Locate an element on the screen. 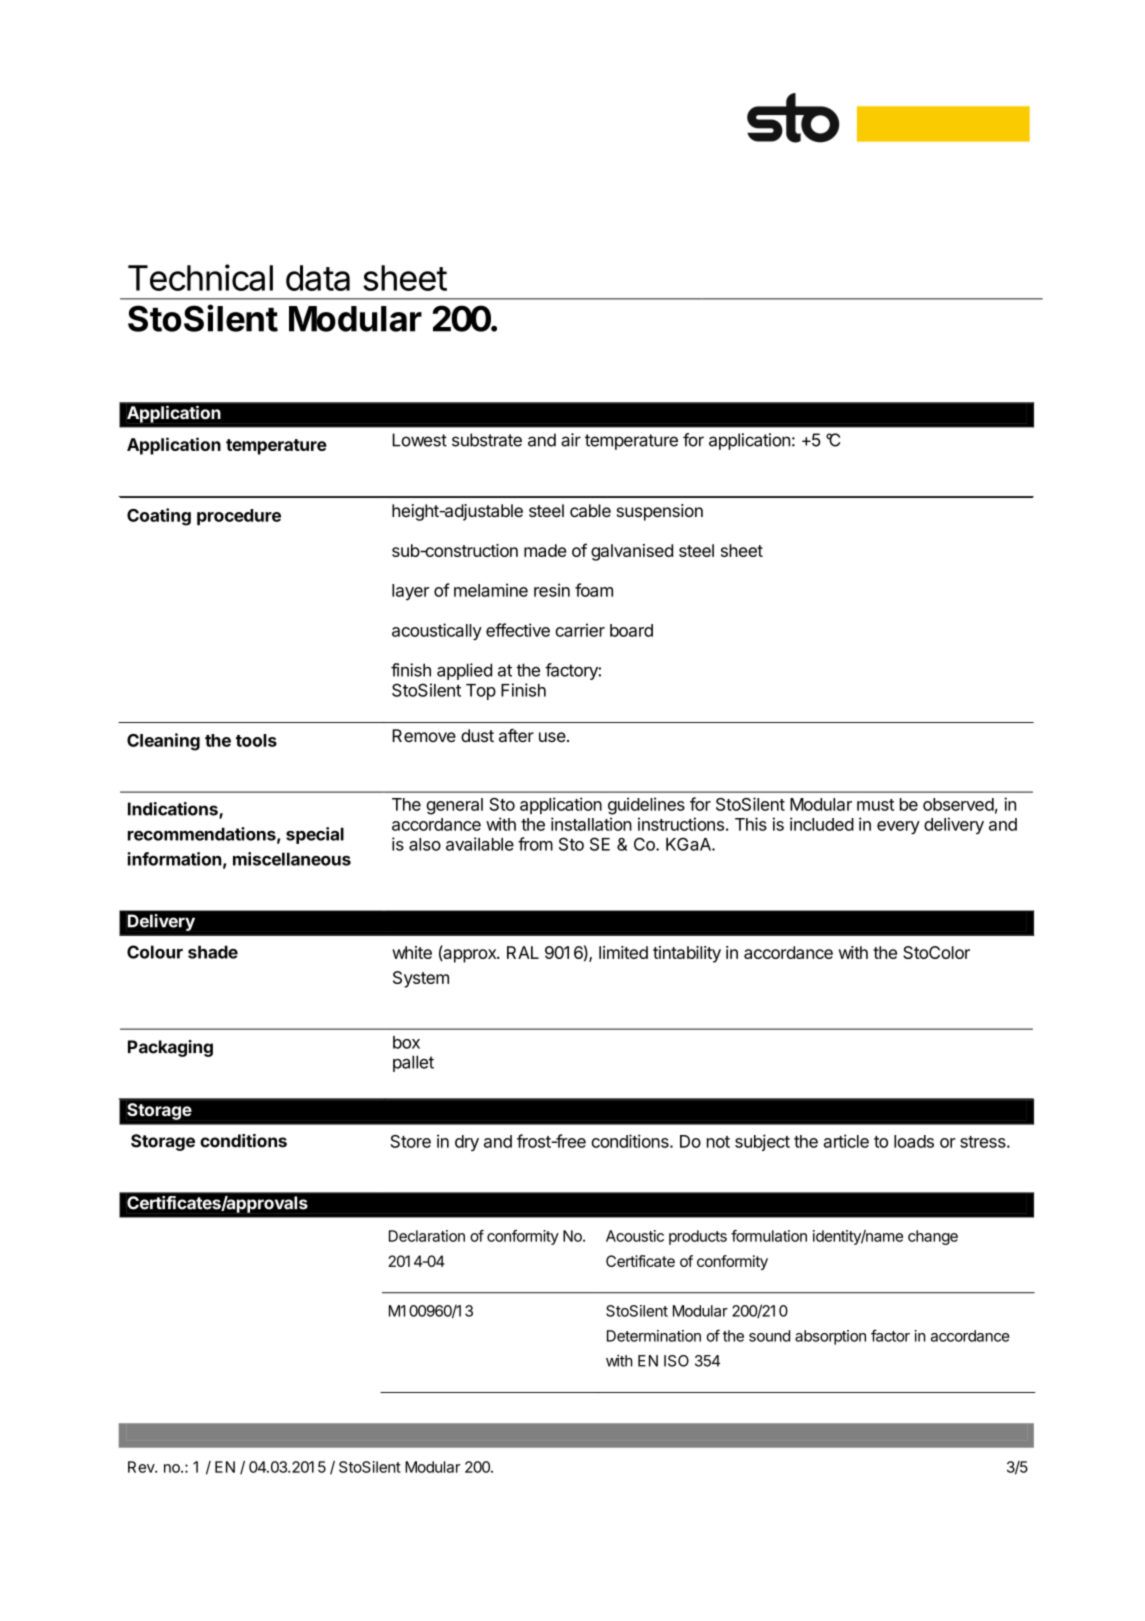  Technical is located at coordinates (200, 277).
